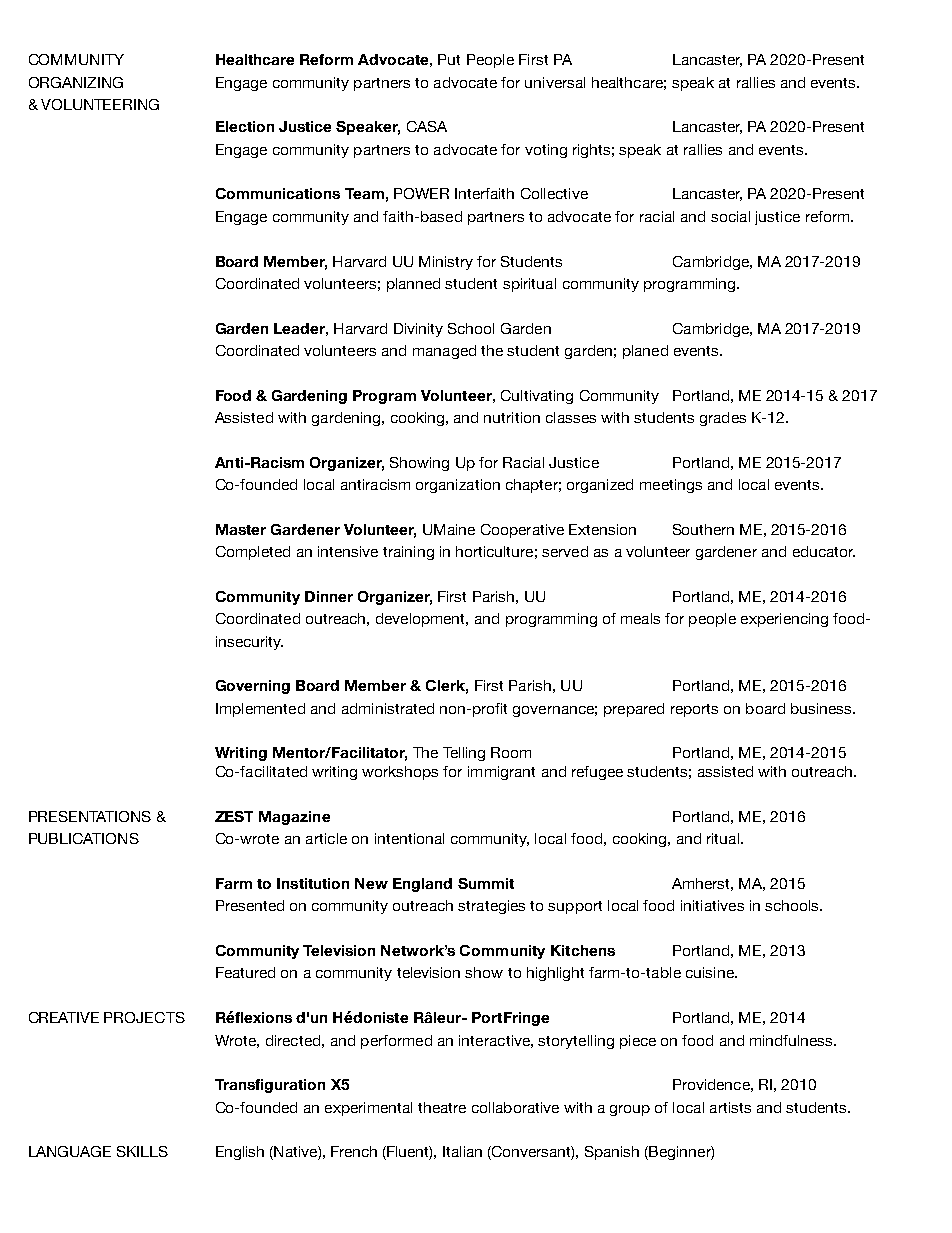 The height and width of the screenshot is (1233, 952). I want to click on social, so click(730, 216).
